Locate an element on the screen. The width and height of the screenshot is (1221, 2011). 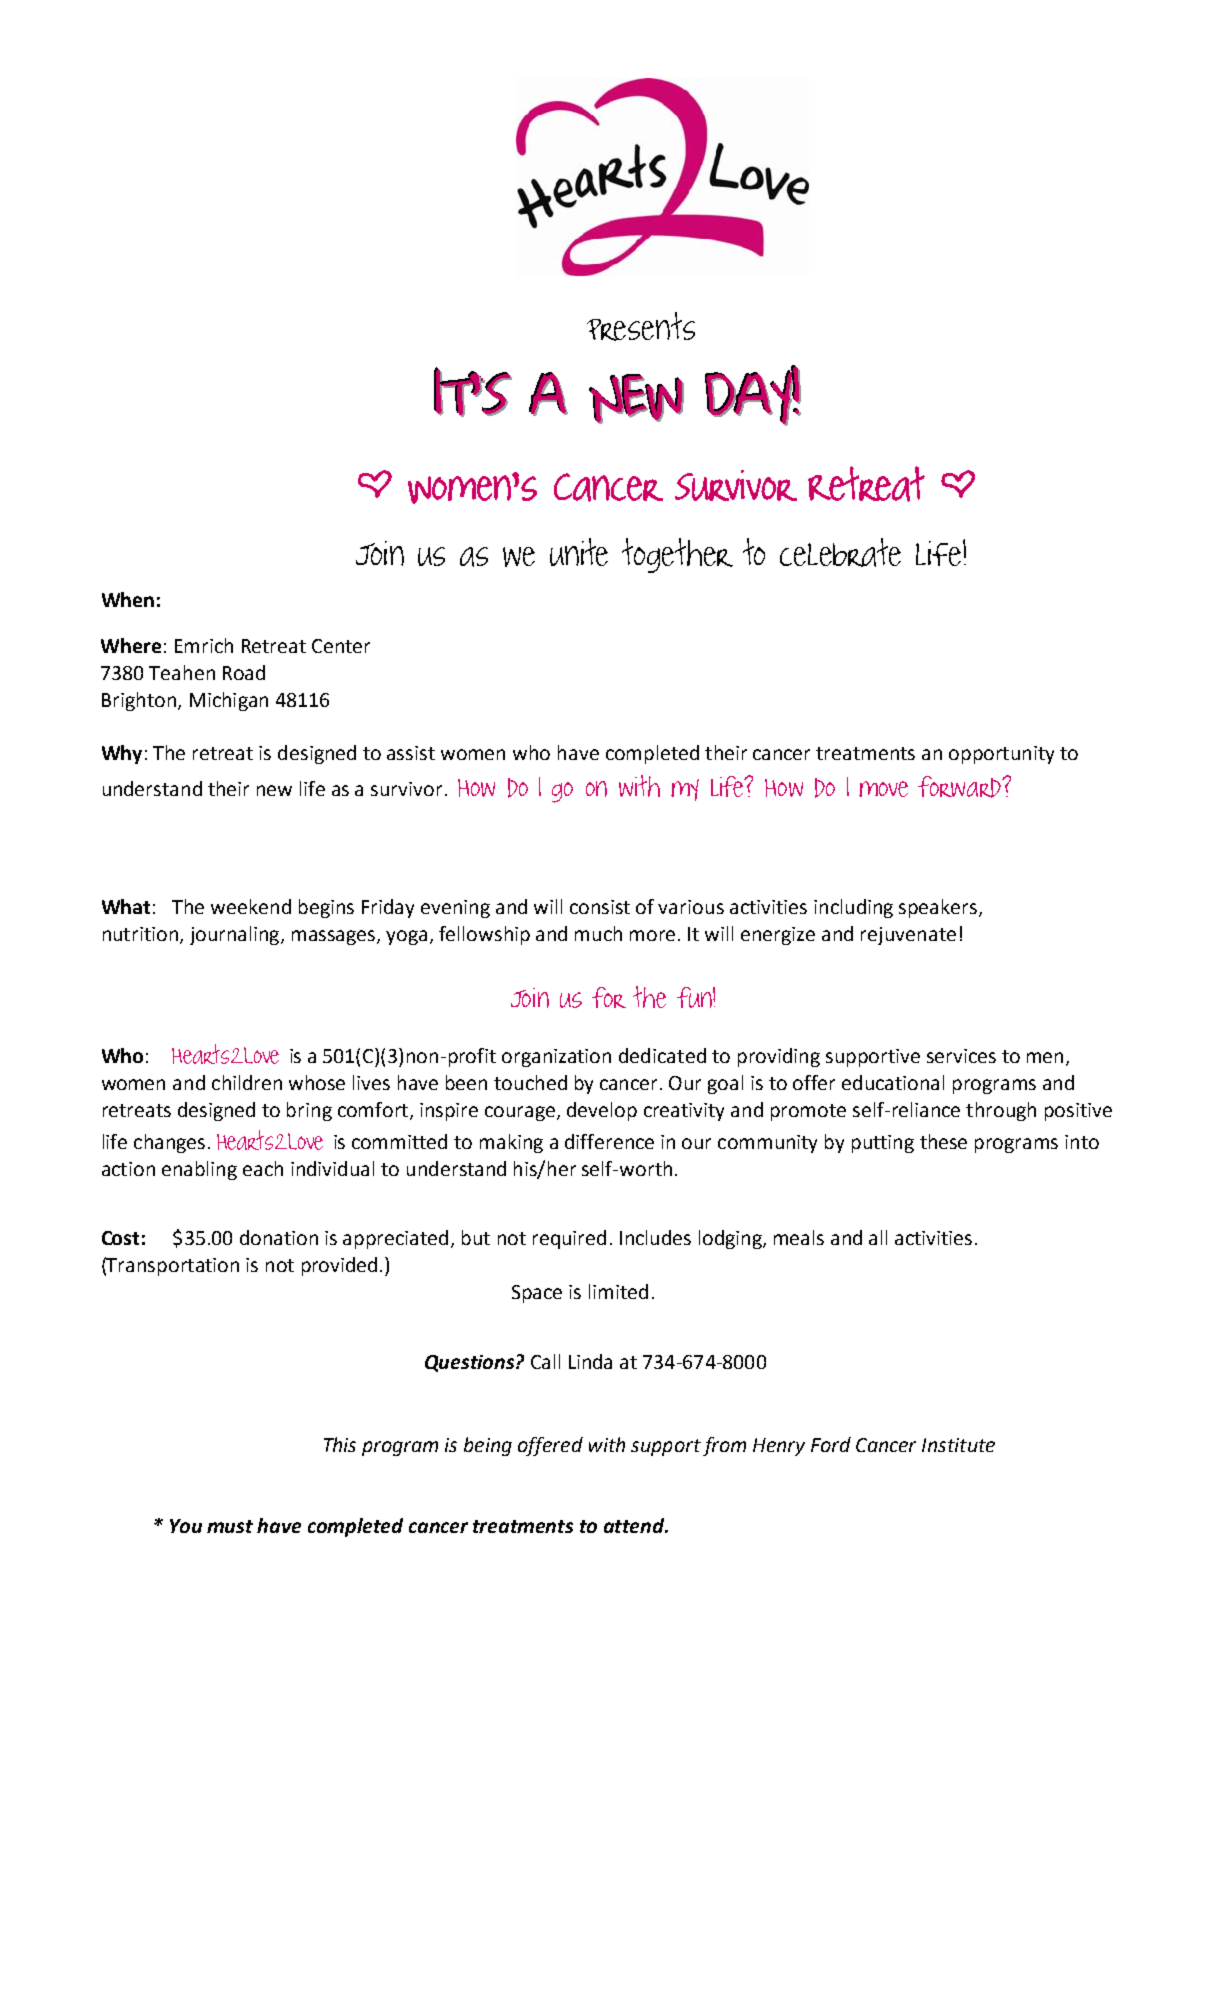
celebrate is located at coordinates (840, 552).
